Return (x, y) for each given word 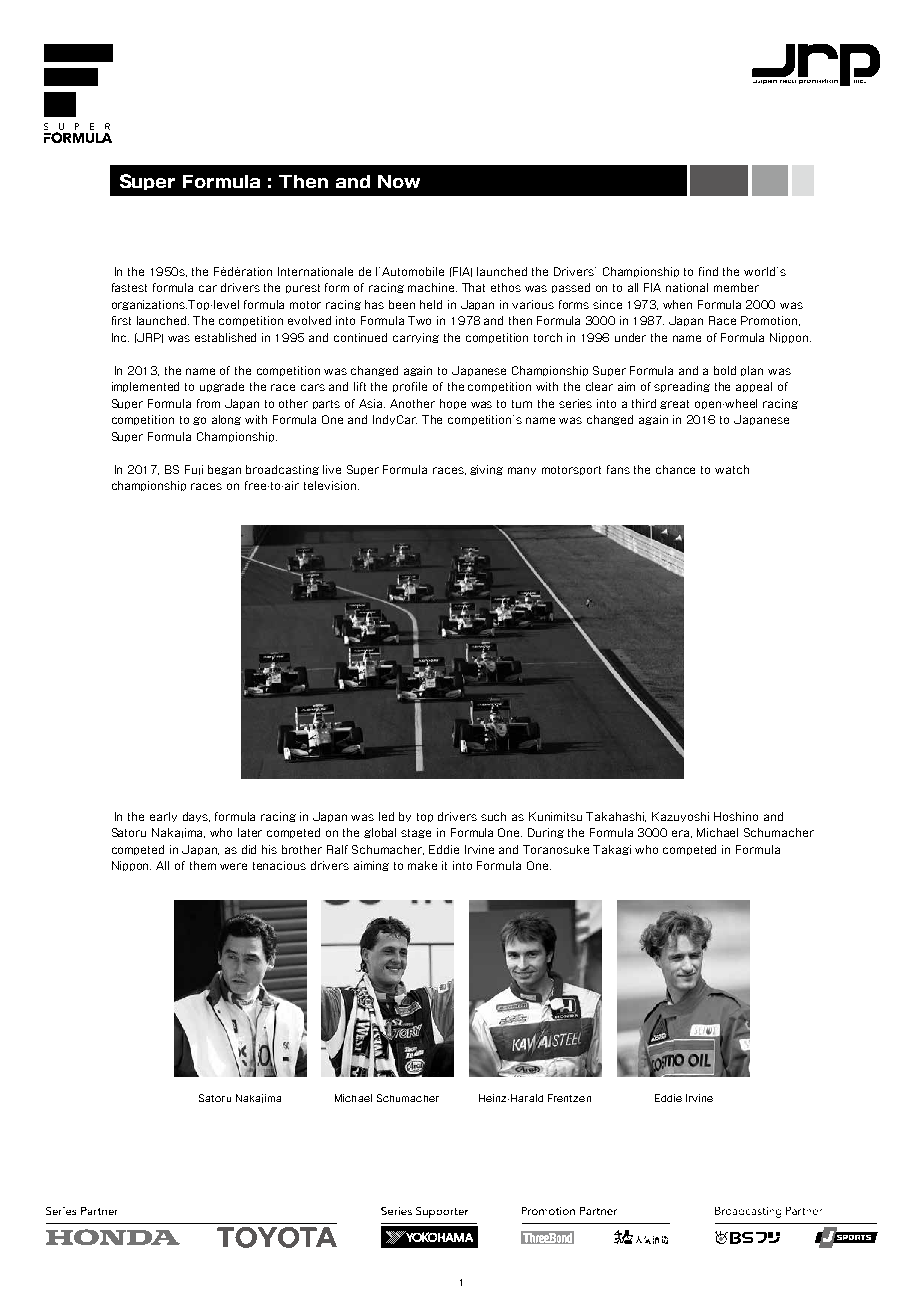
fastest (129, 287)
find (708, 271)
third (644, 403)
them (203, 865)
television (330, 485)
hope (453, 404)
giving (486, 470)
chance (675, 469)
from (208, 403)
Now (399, 181)
